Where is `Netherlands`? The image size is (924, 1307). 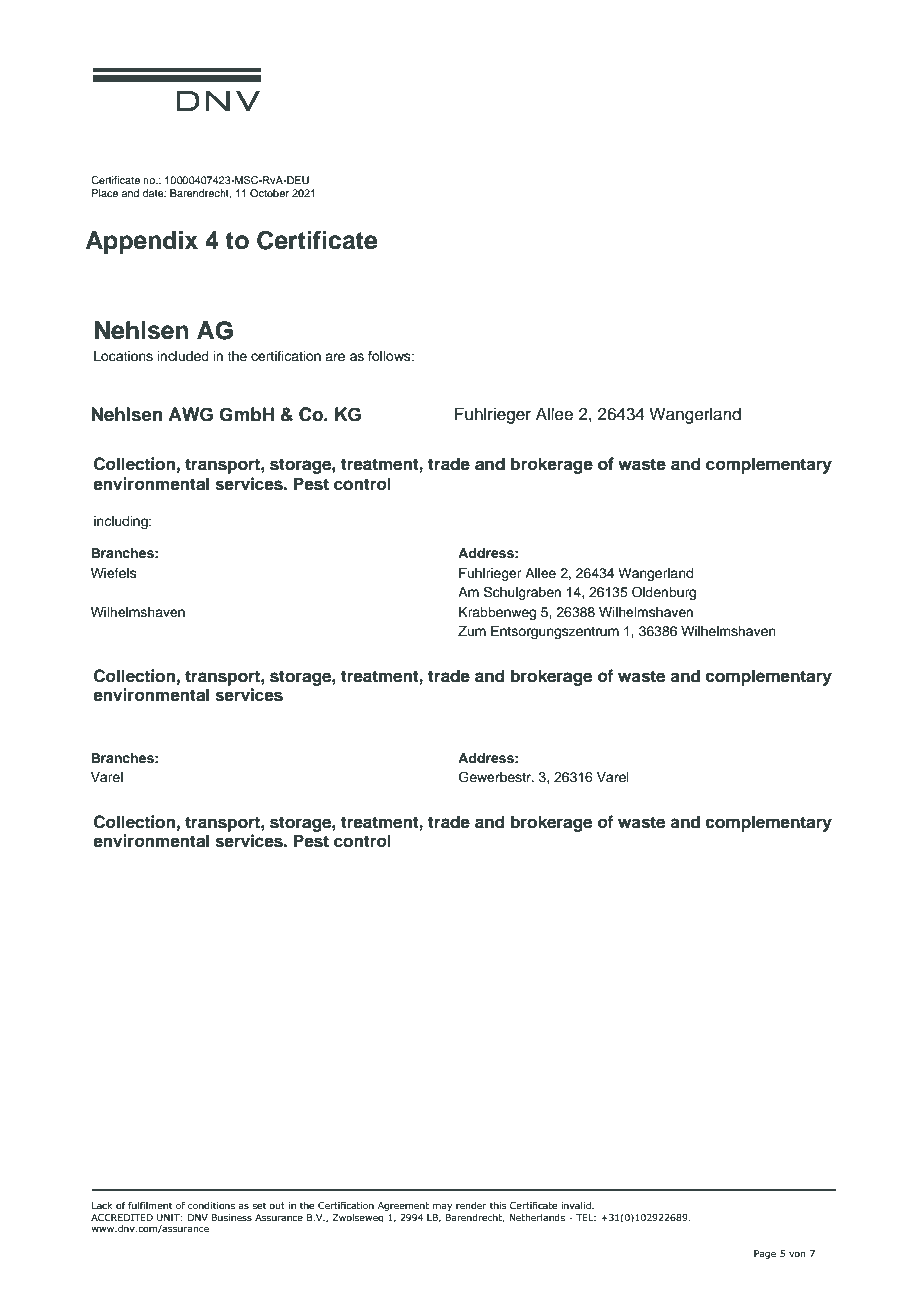
Netherlands is located at coordinates (537, 1217).
